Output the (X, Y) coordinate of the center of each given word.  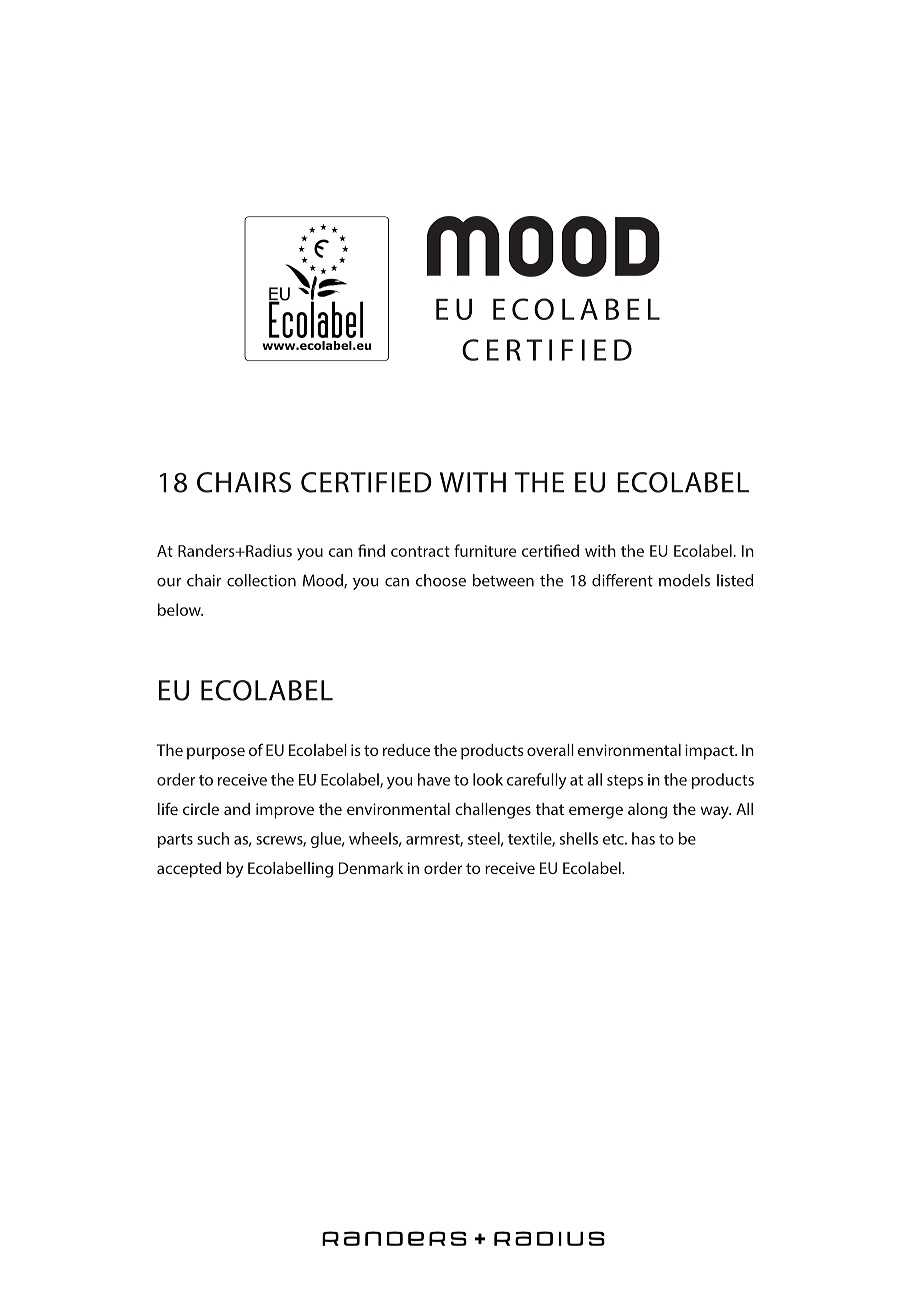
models (684, 580)
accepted (189, 870)
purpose (216, 753)
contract (420, 551)
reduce (406, 750)
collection (261, 580)
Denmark (371, 868)
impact (710, 752)
